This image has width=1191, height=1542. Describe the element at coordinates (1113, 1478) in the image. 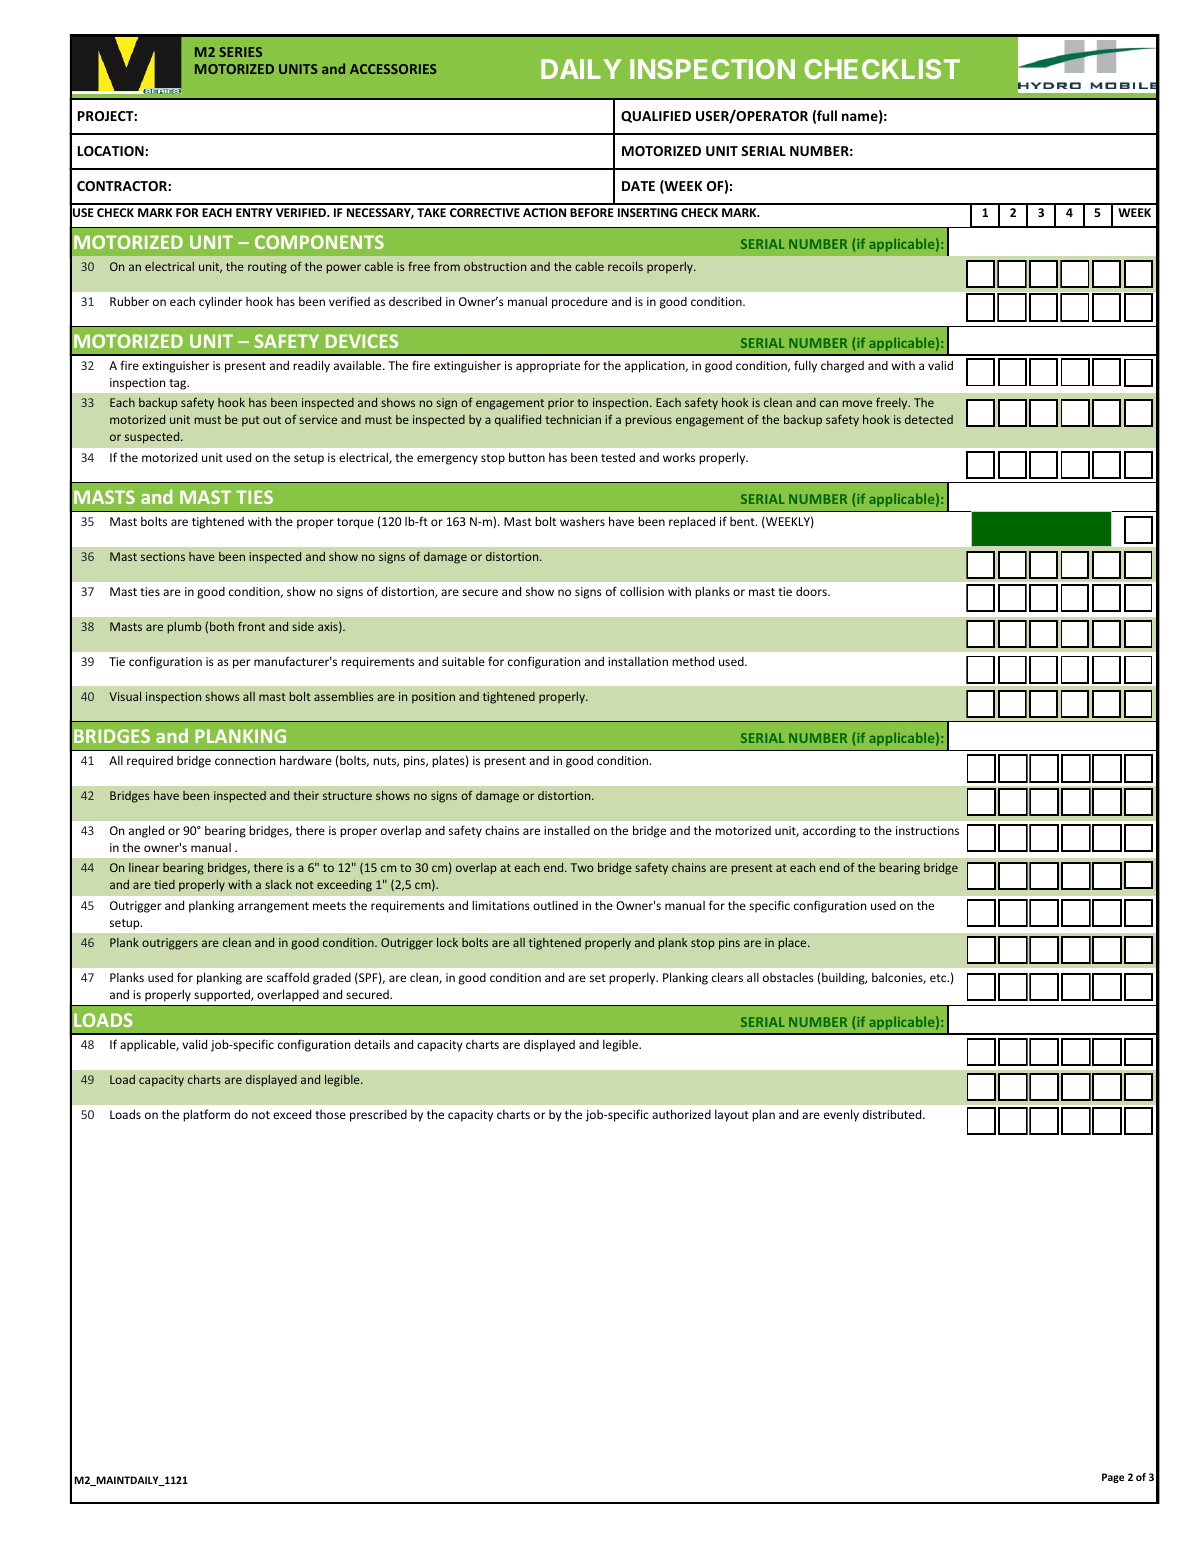

I see `Page` at that location.
